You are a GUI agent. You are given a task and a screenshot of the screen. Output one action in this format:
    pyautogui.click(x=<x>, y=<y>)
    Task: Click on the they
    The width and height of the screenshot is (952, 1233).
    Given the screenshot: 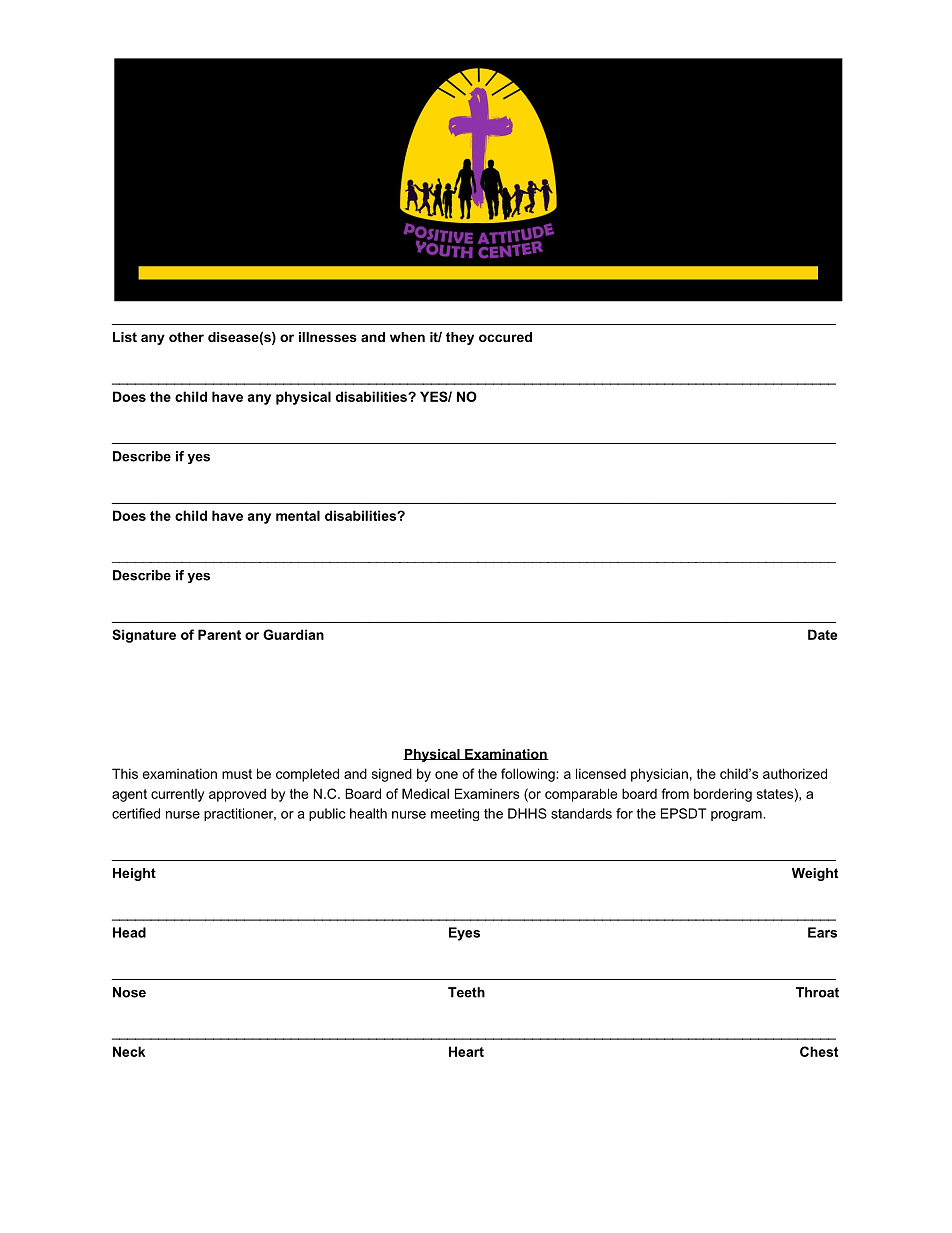 What is the action you would take?
    pyautogui.click(x=460, y=338)
